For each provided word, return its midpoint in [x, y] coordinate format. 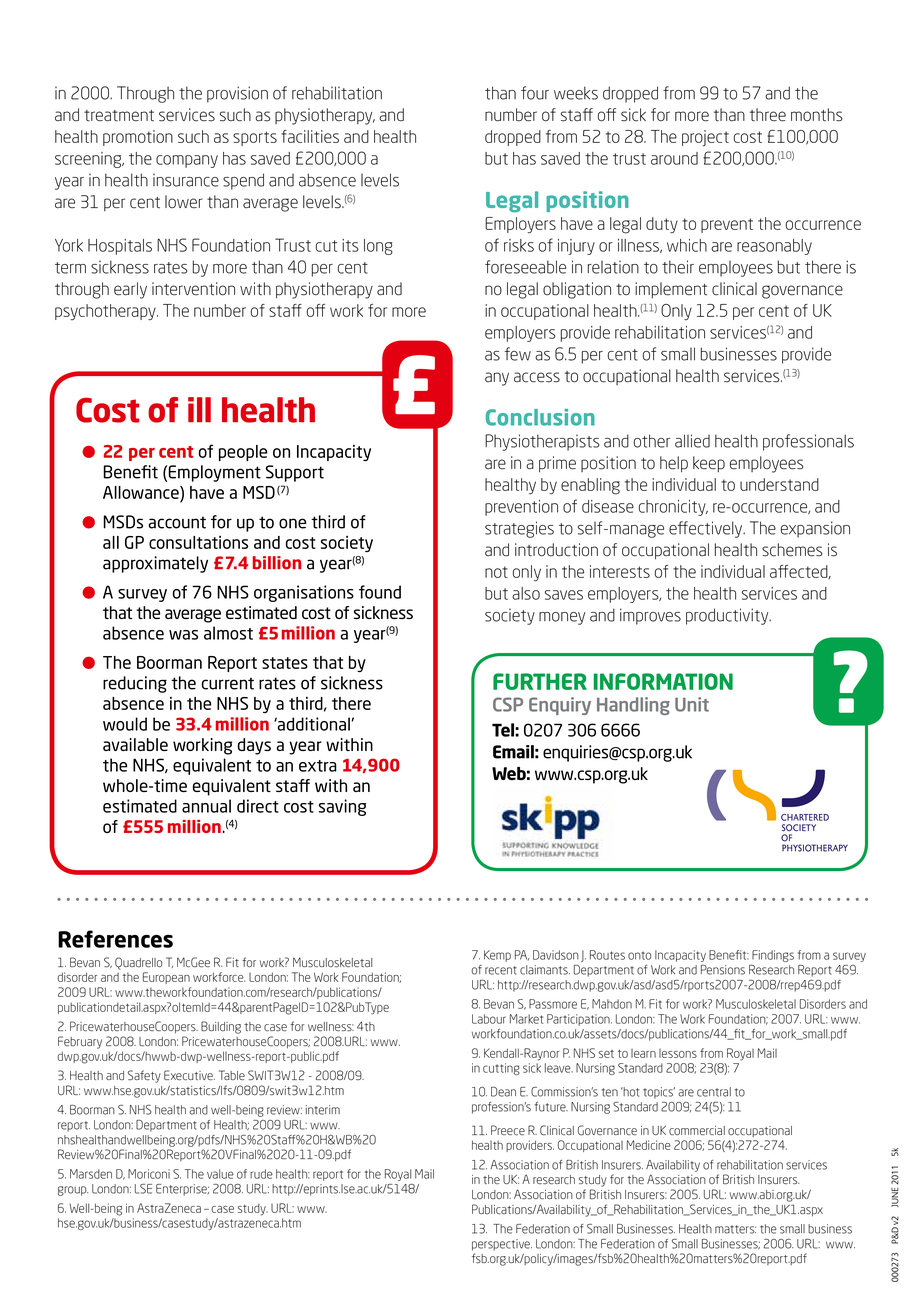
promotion [138, 138]
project [705, 138]
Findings [773, 956]
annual [206, 806]
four [535, 93]
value [220, 1174]
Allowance [142, 494]
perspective [502, 1245]
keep [709, 464]
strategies [519, 529]
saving [342, 807]
